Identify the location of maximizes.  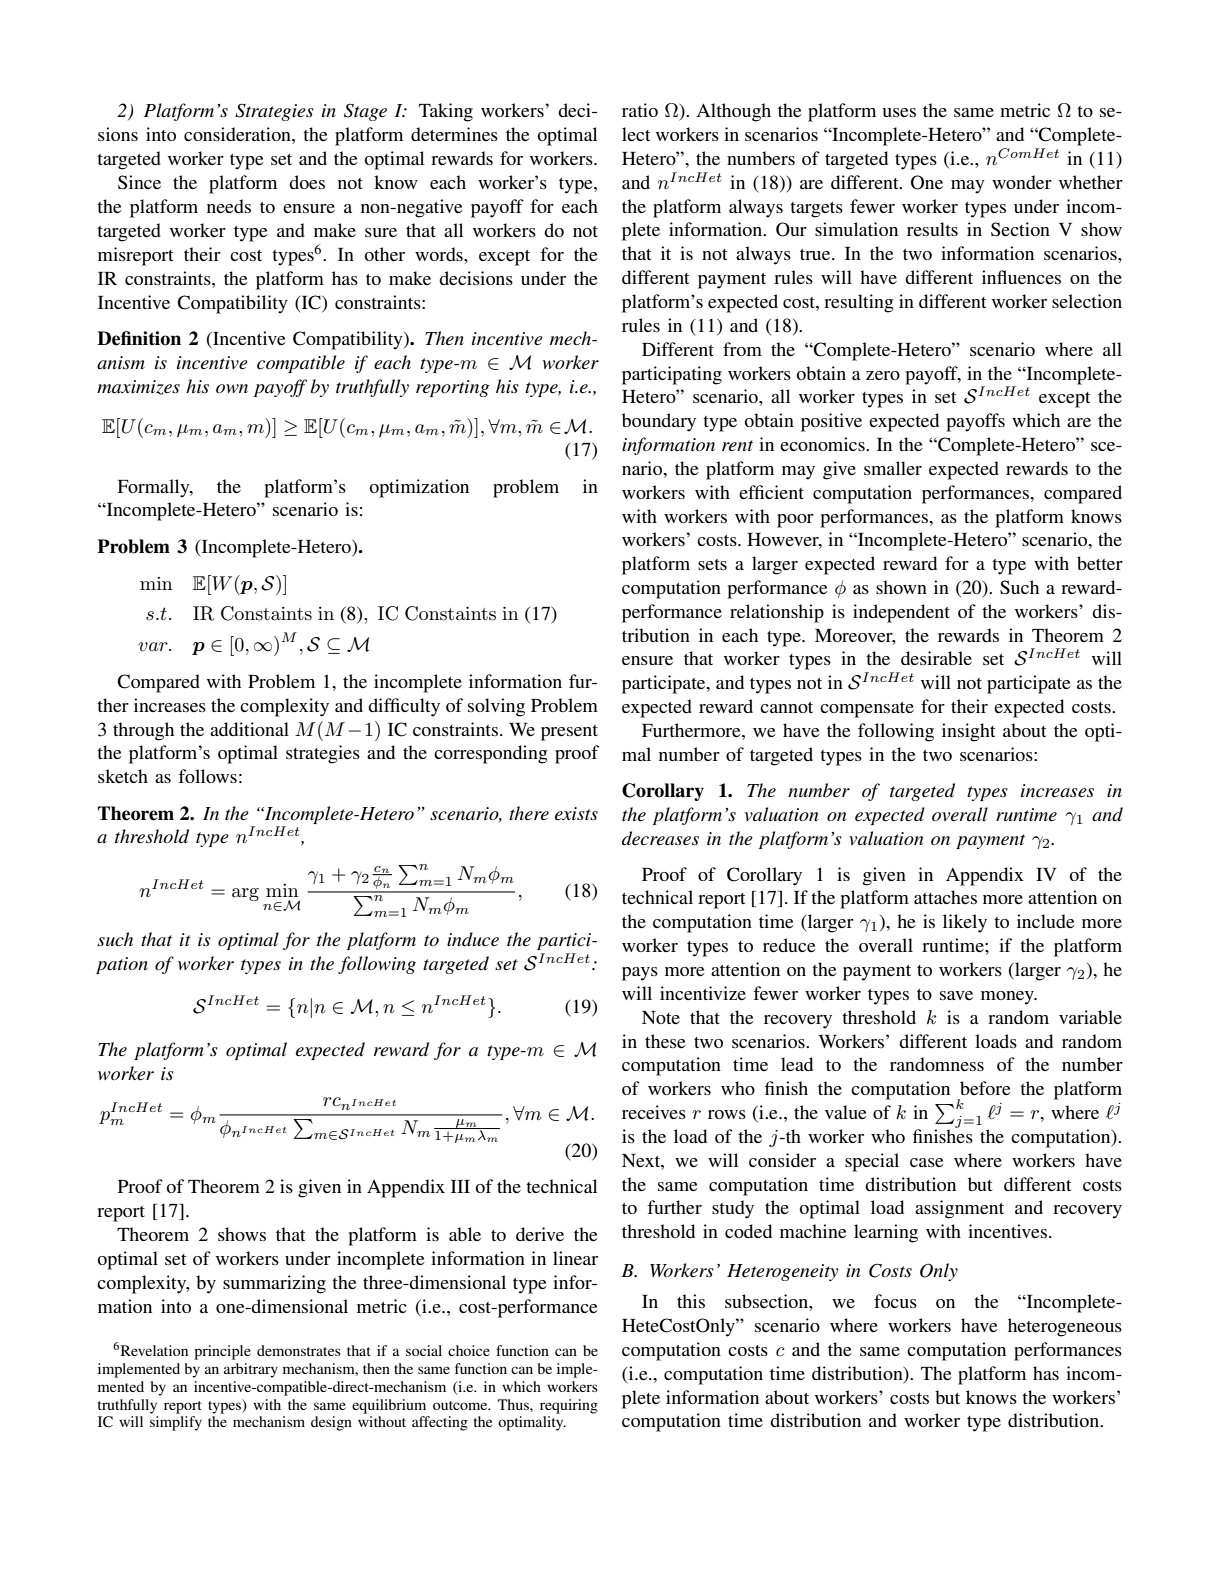
(138, 387).
